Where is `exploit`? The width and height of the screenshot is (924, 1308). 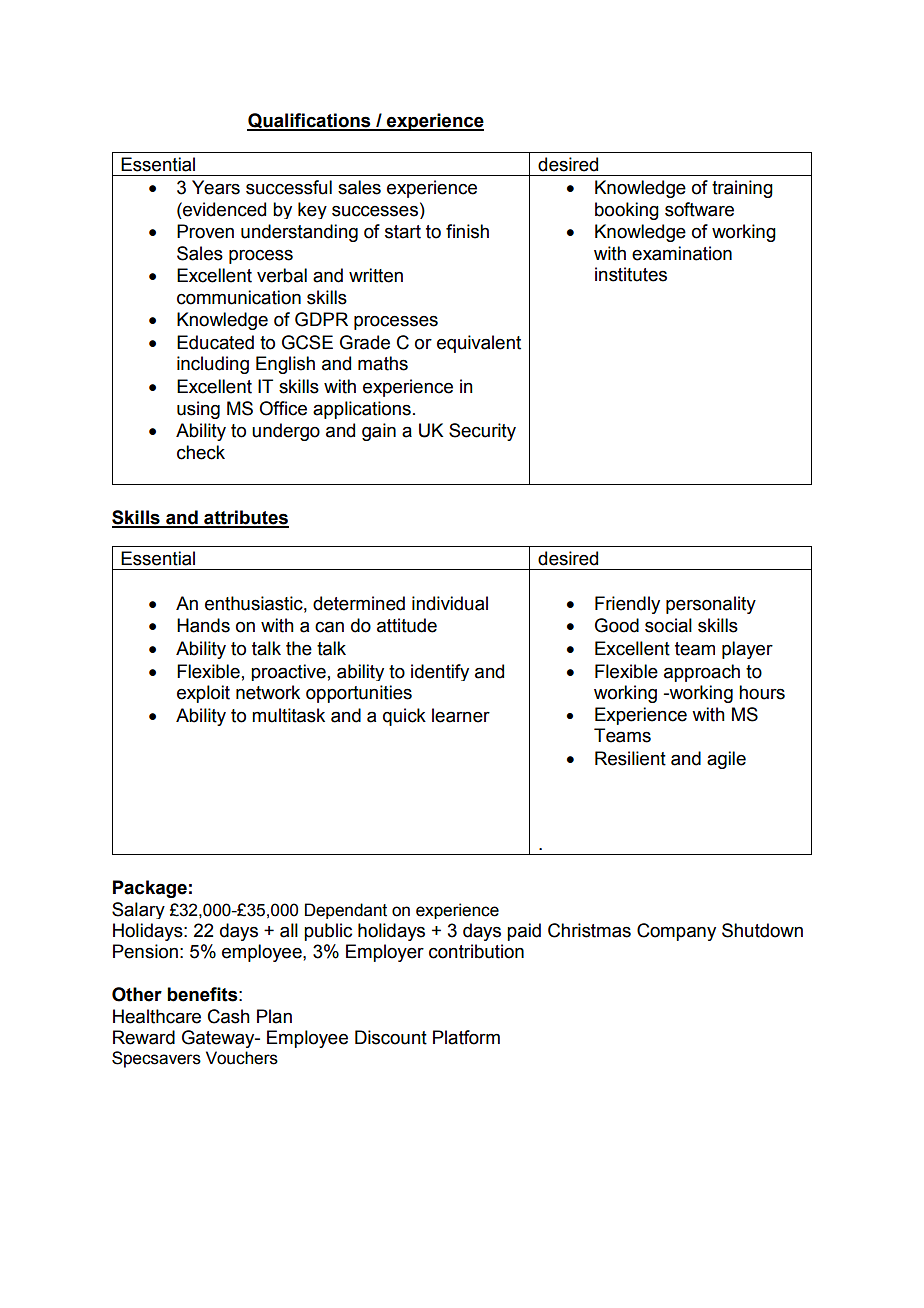 exploit is located at coordinates (203, 694).
